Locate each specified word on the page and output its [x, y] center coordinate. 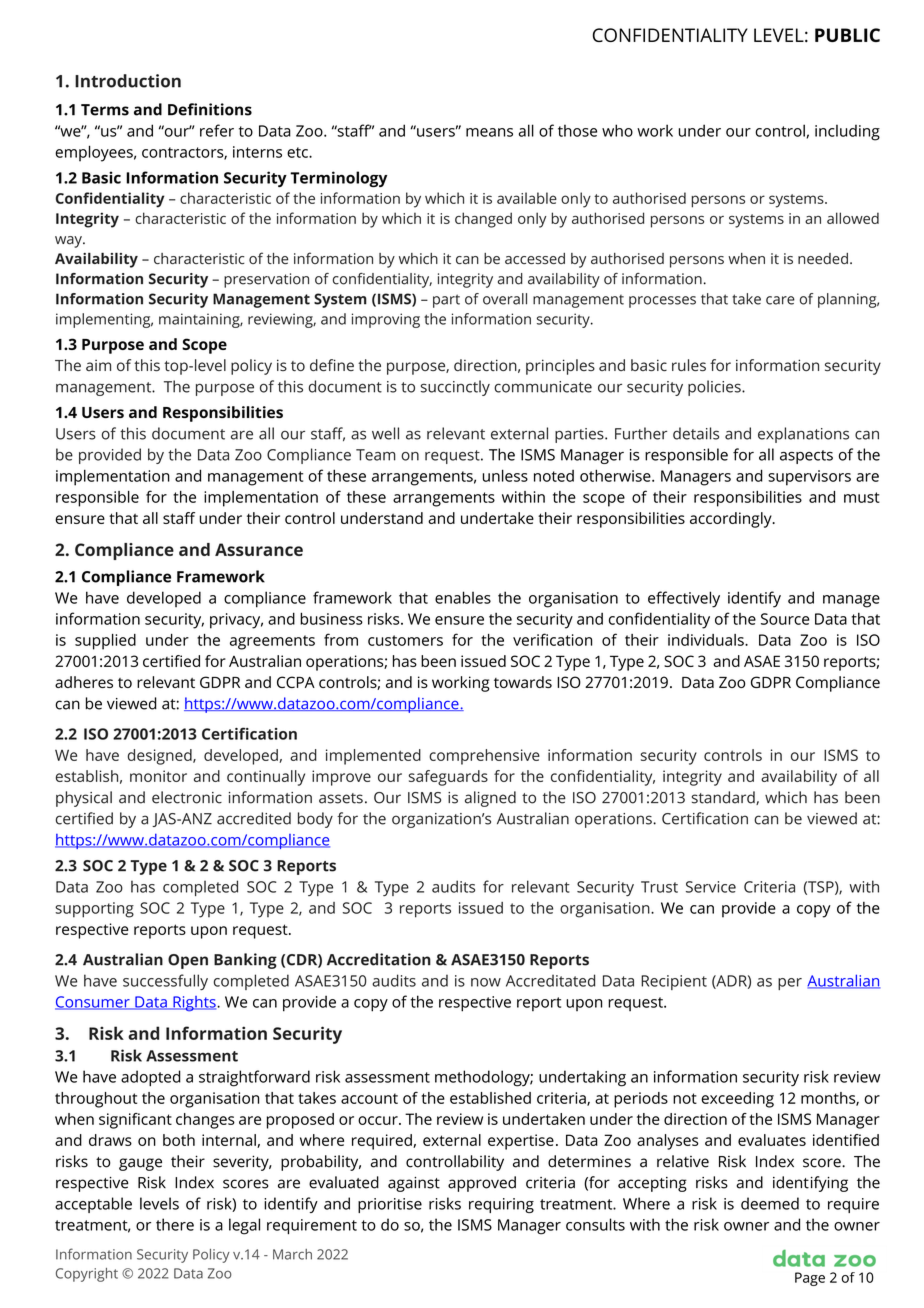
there [175, 1224]
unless [505, 475]
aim [98, 365]
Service [711, 887]
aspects [806, 457]
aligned [490, 799]
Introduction [128, 81]
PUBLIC [847, 35]
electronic [187, 797]
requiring [501, 1205]
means [489, 132]
